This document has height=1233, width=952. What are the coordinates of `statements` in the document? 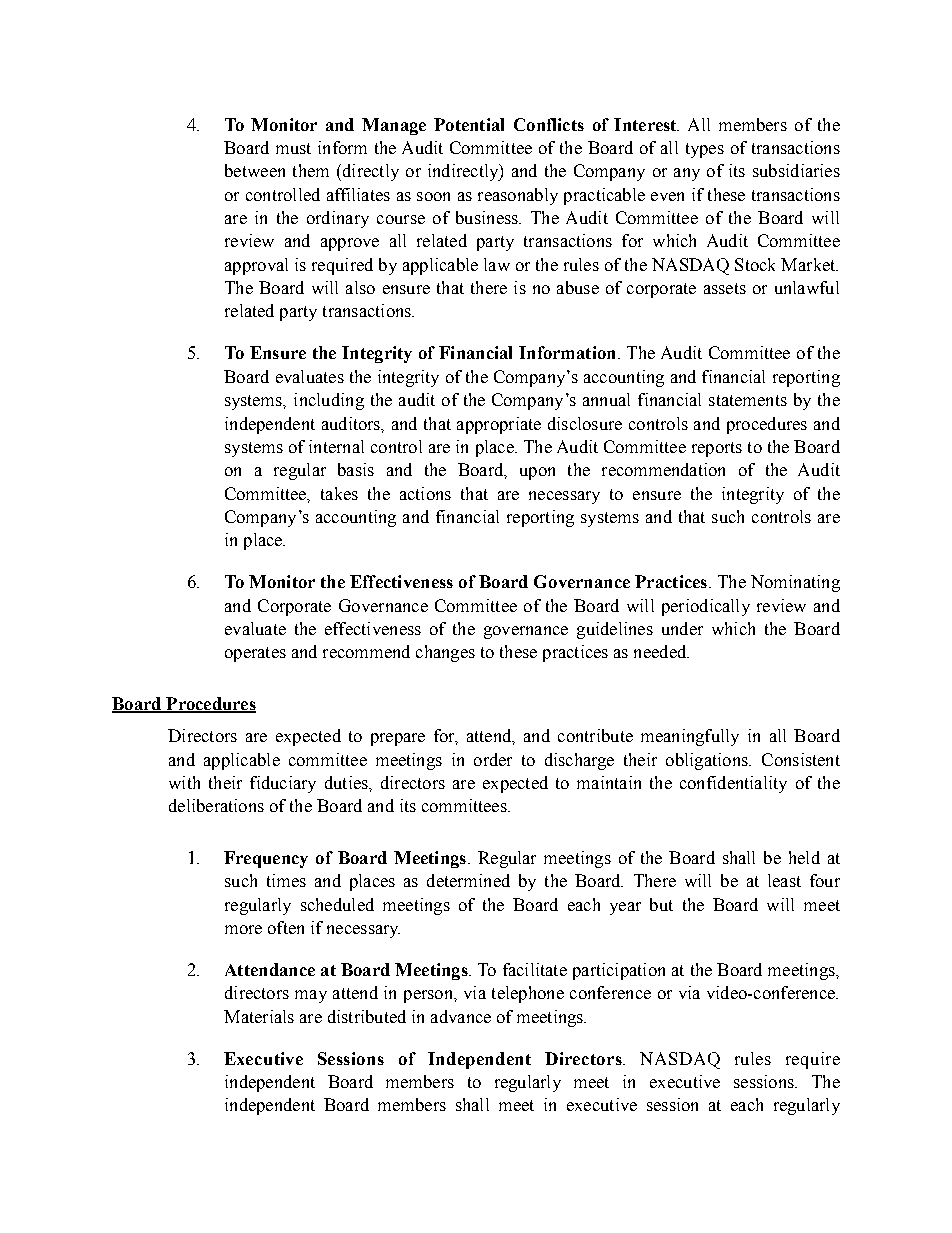 It's located at (748, 400).
